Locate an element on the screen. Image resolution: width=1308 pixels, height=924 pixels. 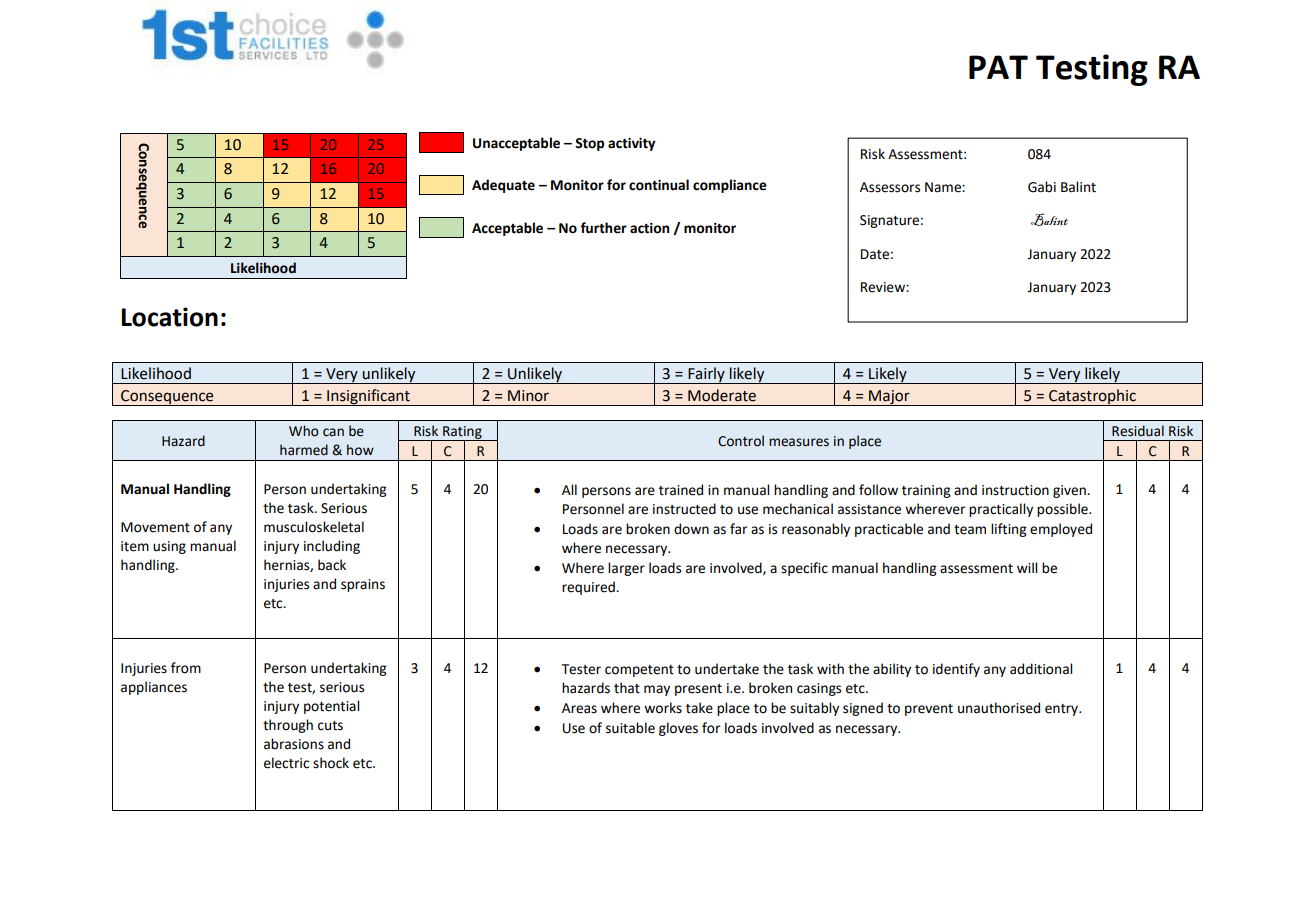
Catastrophic is located at coordinates (1092, 397).
